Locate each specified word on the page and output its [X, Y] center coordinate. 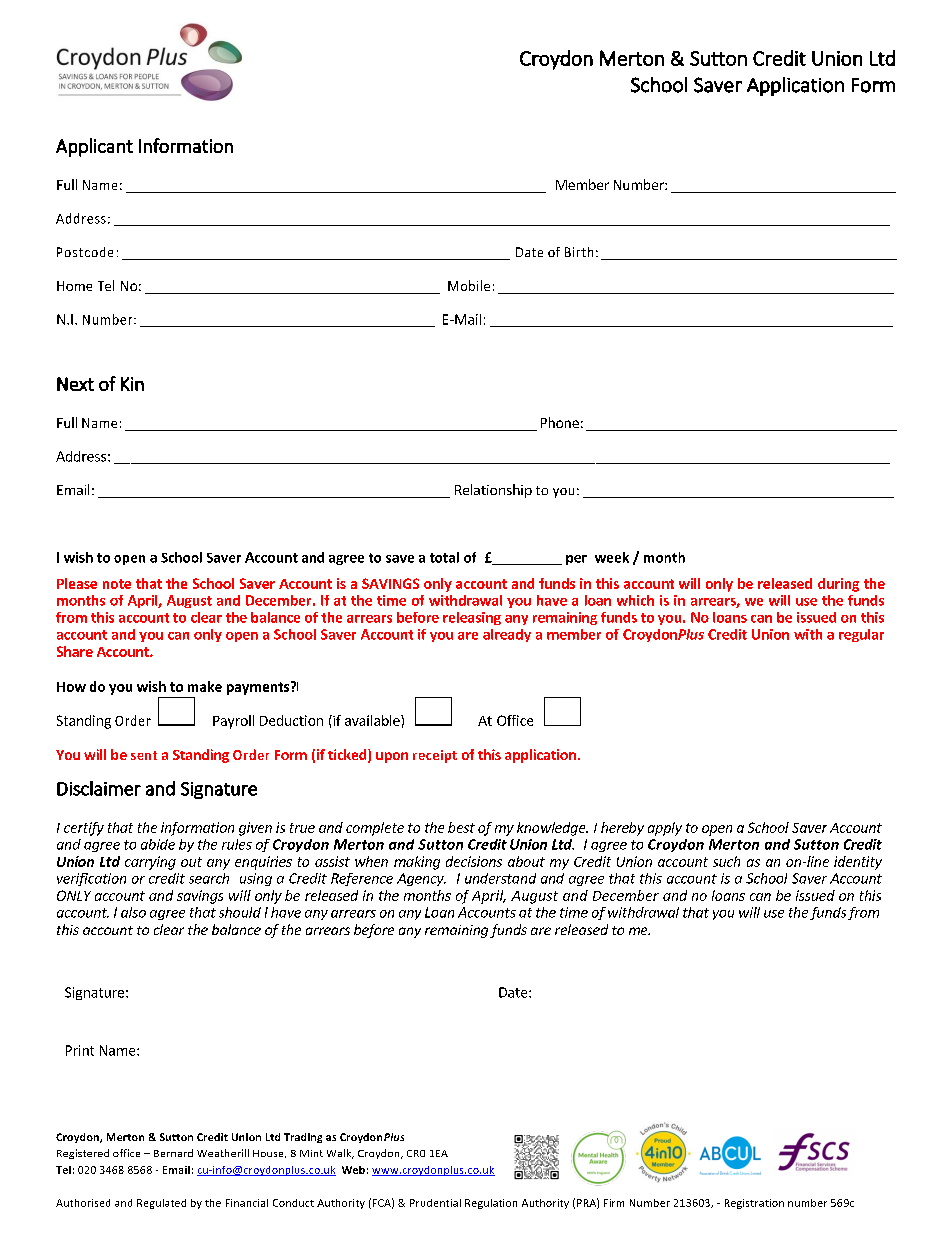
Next [75, 384]
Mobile [469, 285]
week [612, 557]
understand [500, 878]
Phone [560, 422]
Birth [579, 252]
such [726, 861]
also [133, 912]
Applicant [94, 147]
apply [665, 829]
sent [144, 755]
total [444, 557]
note [117, 584]
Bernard [173, 1153]
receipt [435, 756]
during [838, 585]
